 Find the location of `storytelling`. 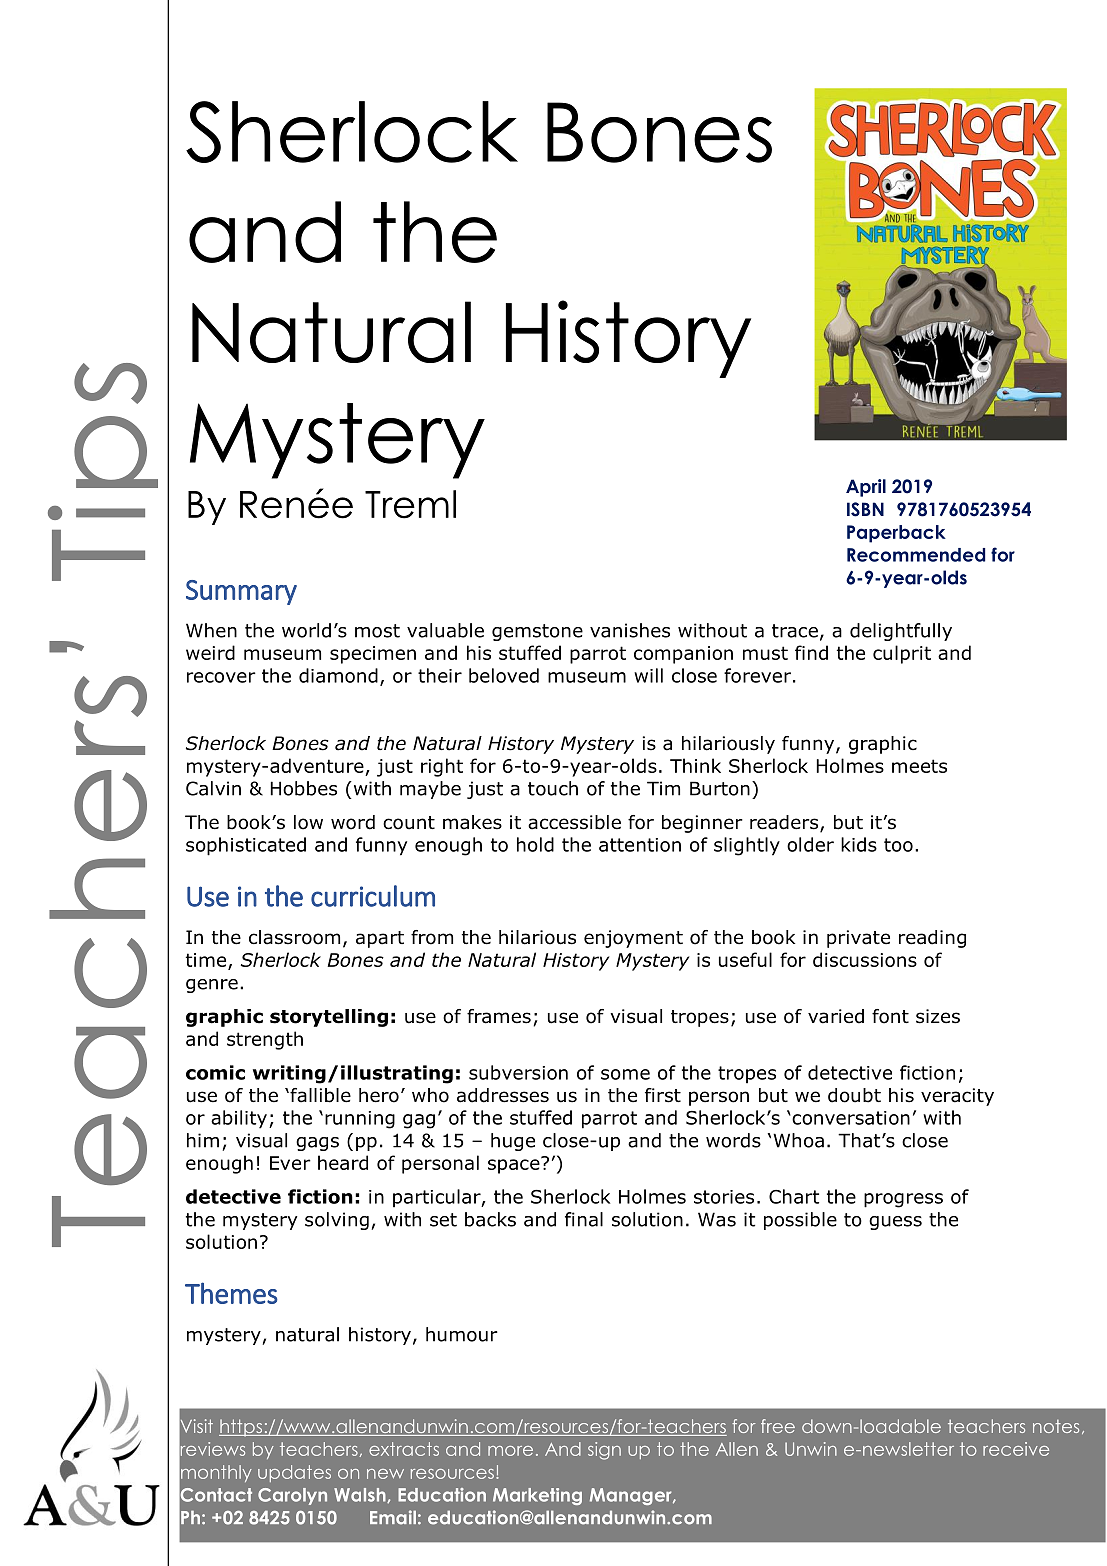

storytelling is located at coordinates (329, 1018).
